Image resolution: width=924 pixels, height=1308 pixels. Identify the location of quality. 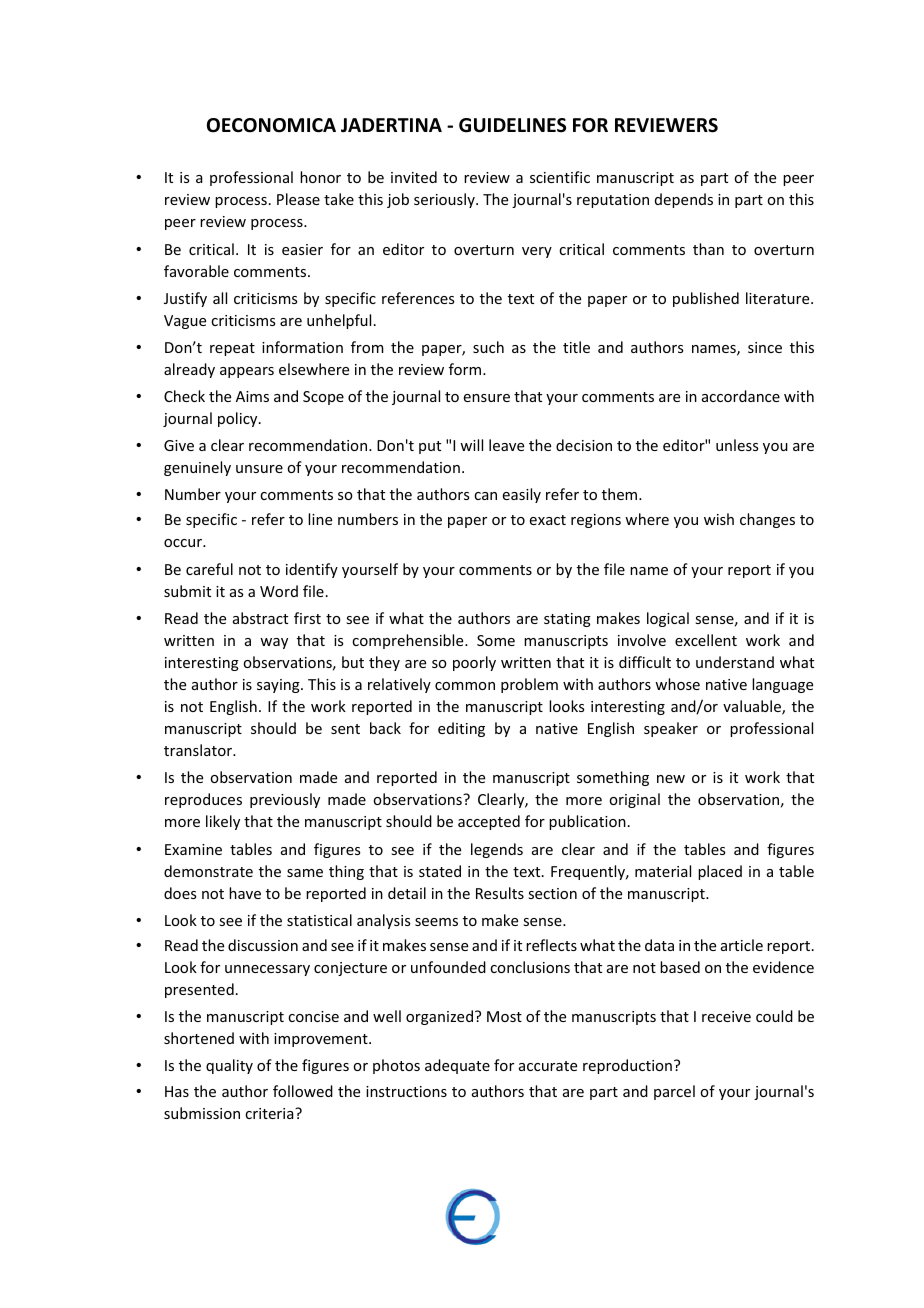
(229, 1066).
